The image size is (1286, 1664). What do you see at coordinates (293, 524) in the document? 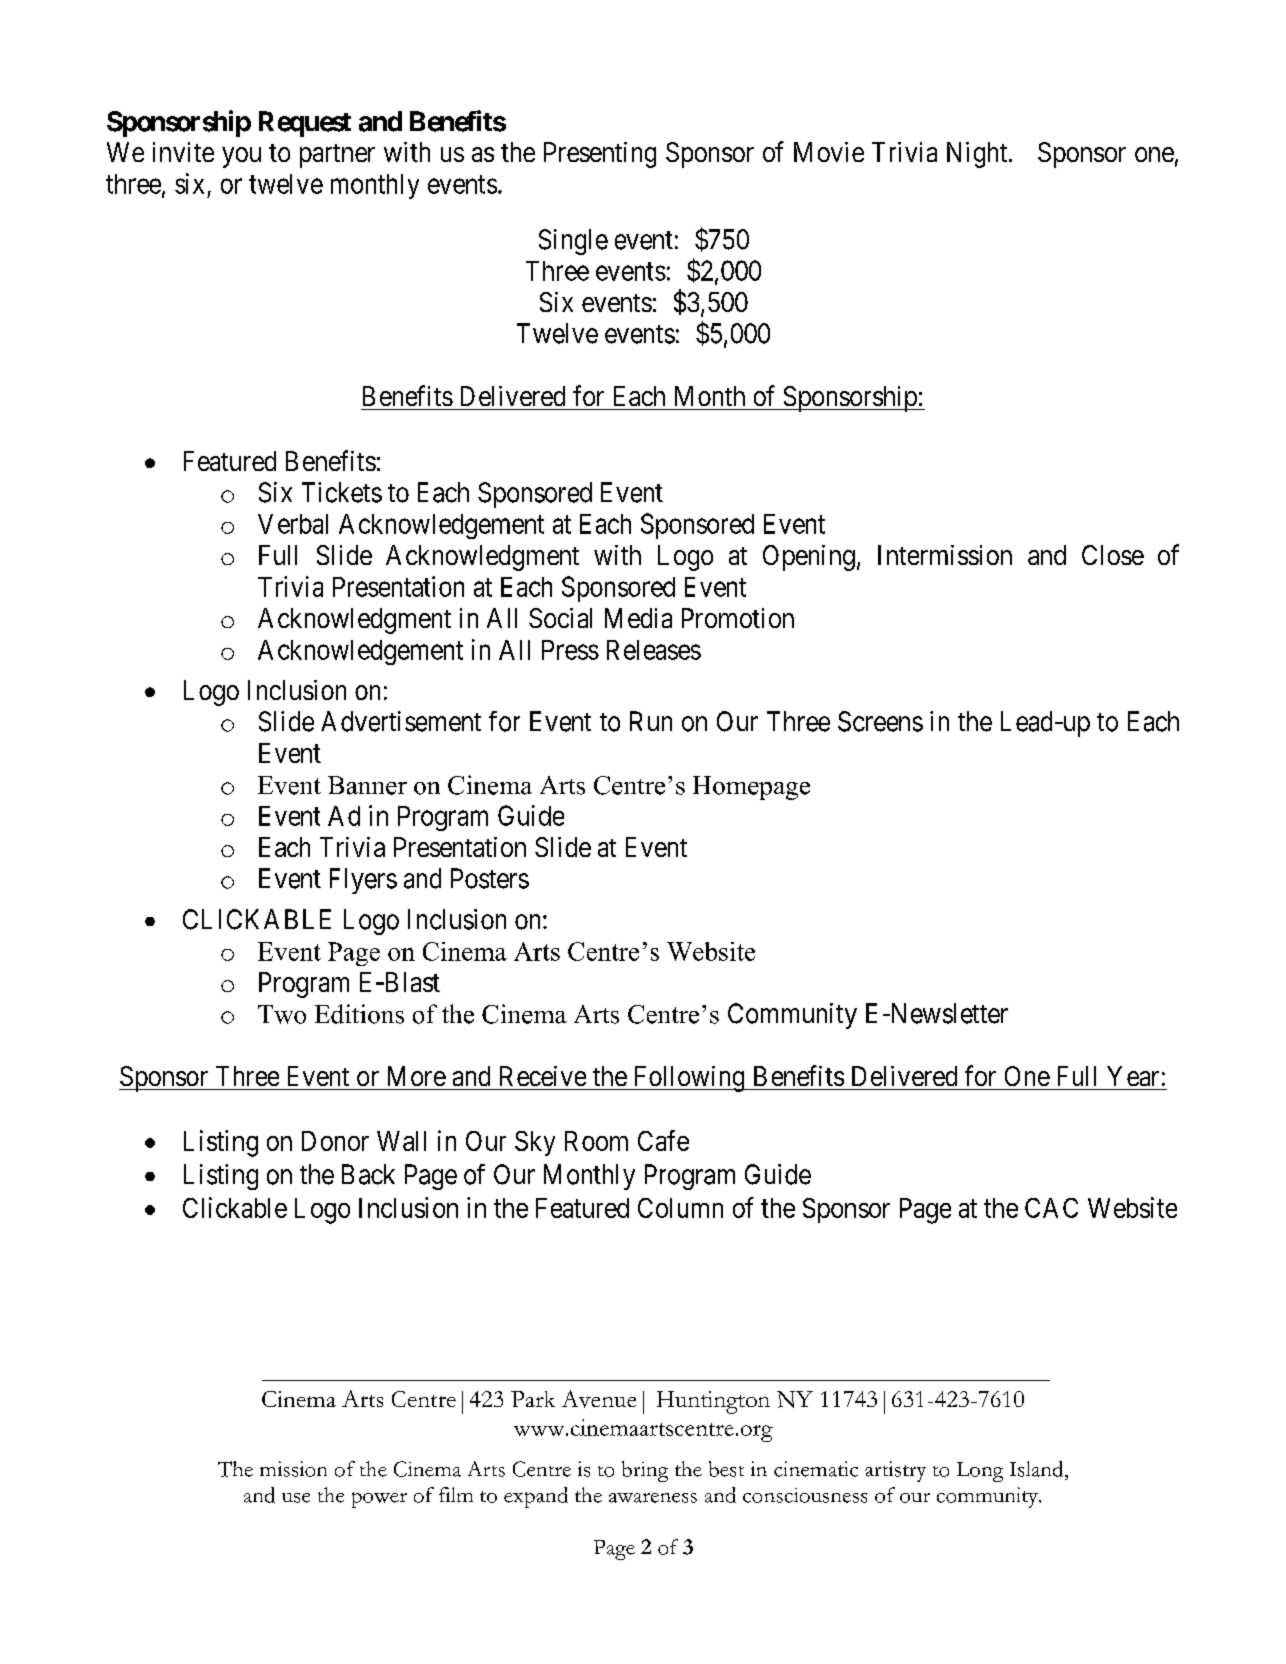
I see `Verbal` at bounding box center [293, 524].
